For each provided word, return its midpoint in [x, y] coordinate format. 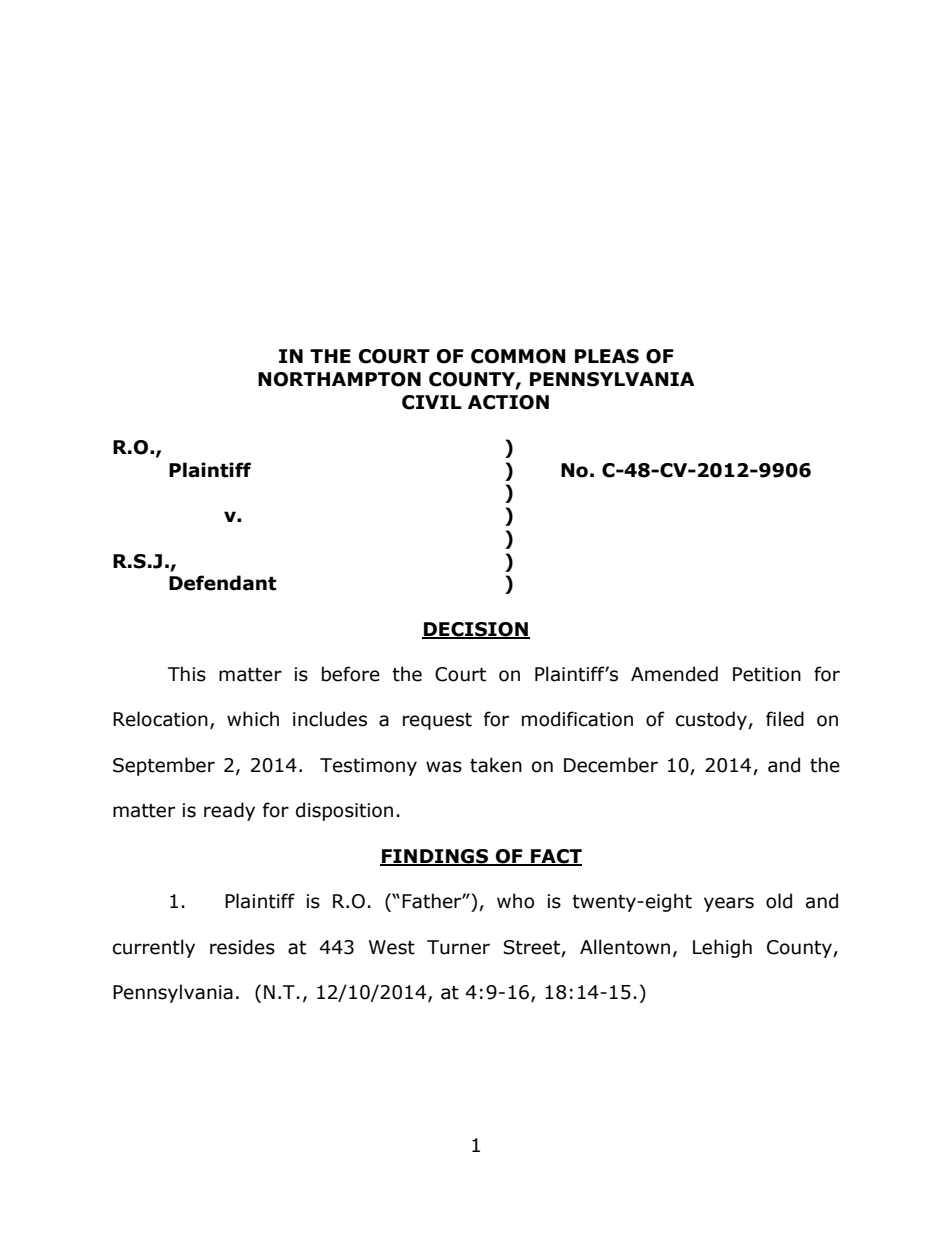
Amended [674, 674]
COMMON [518, 356]
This [187, 674]
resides [242, 947]
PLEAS [607, 356]
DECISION [476, 630]
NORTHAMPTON [339, 379]
